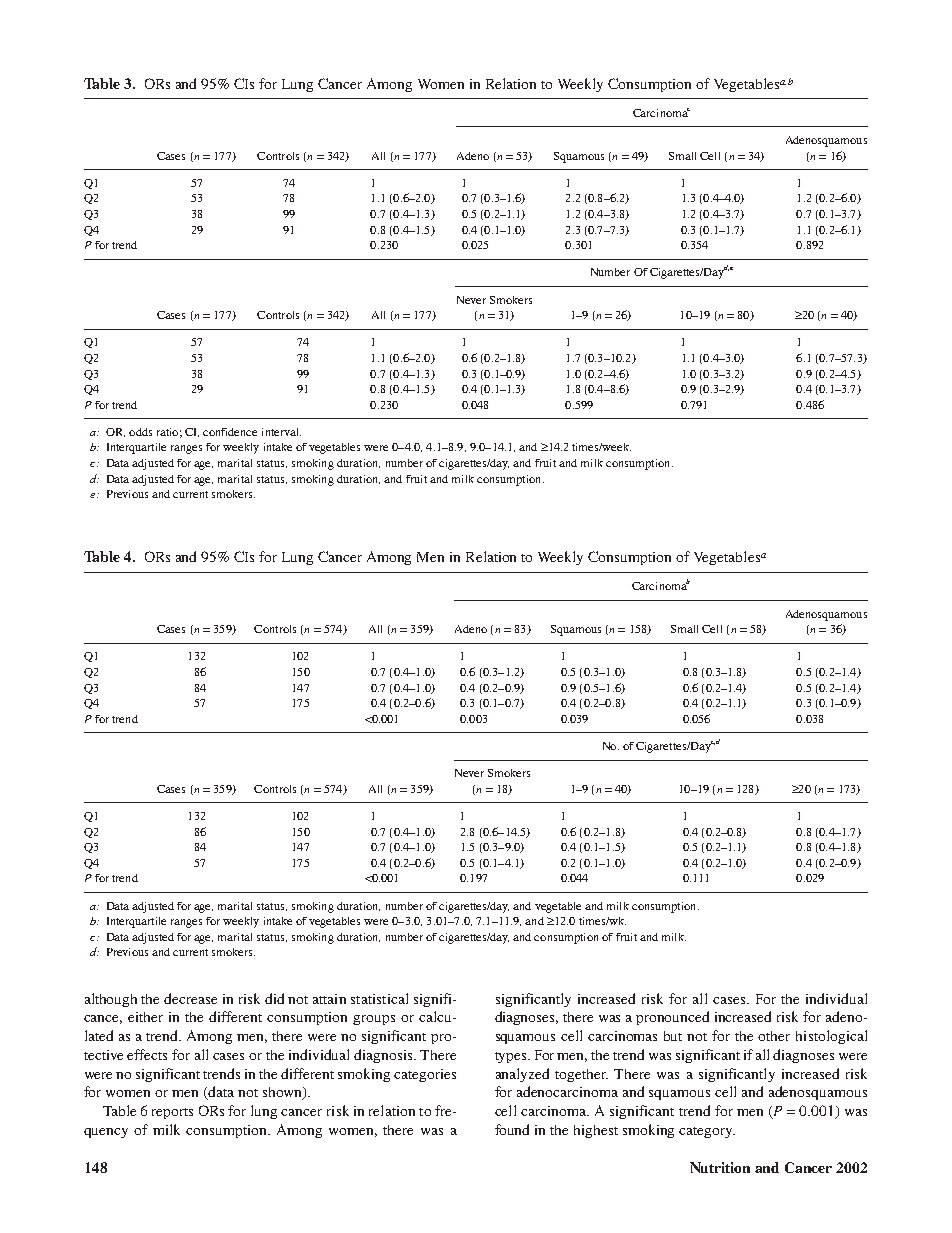 The width and height of the screenshot is (952, 1233). I want to click on statistical, so click(379, 998).
